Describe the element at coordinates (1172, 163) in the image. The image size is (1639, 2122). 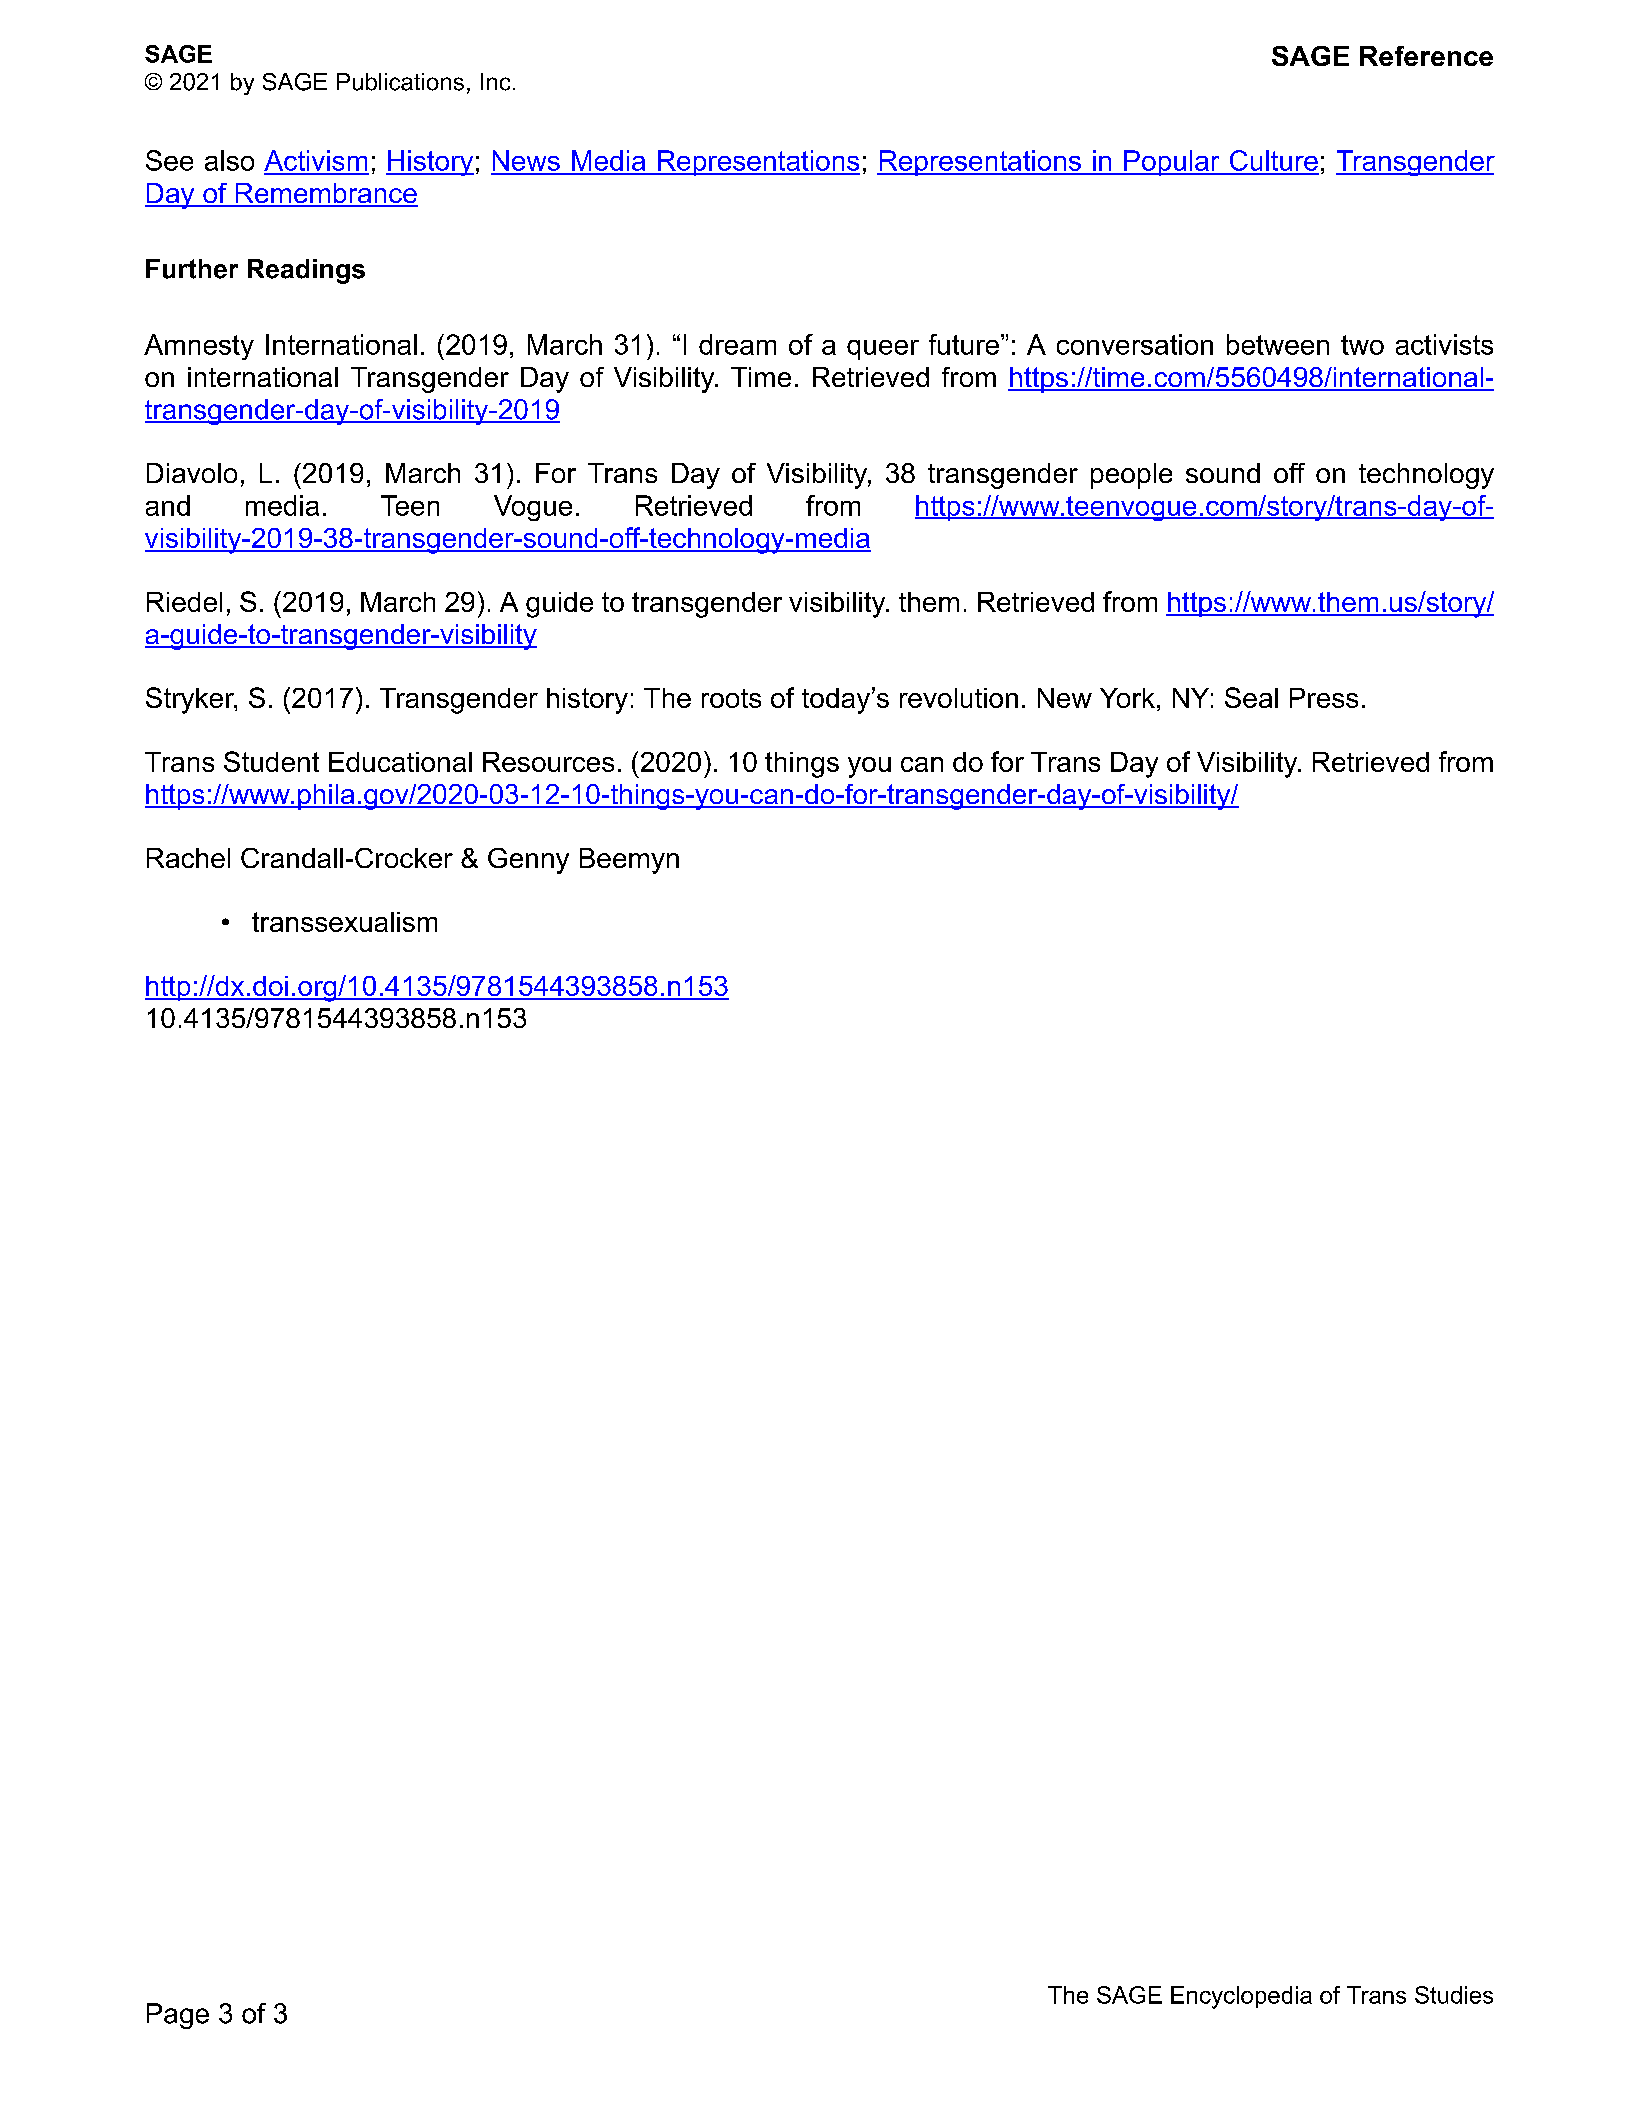
I see `Popular` at that location.
